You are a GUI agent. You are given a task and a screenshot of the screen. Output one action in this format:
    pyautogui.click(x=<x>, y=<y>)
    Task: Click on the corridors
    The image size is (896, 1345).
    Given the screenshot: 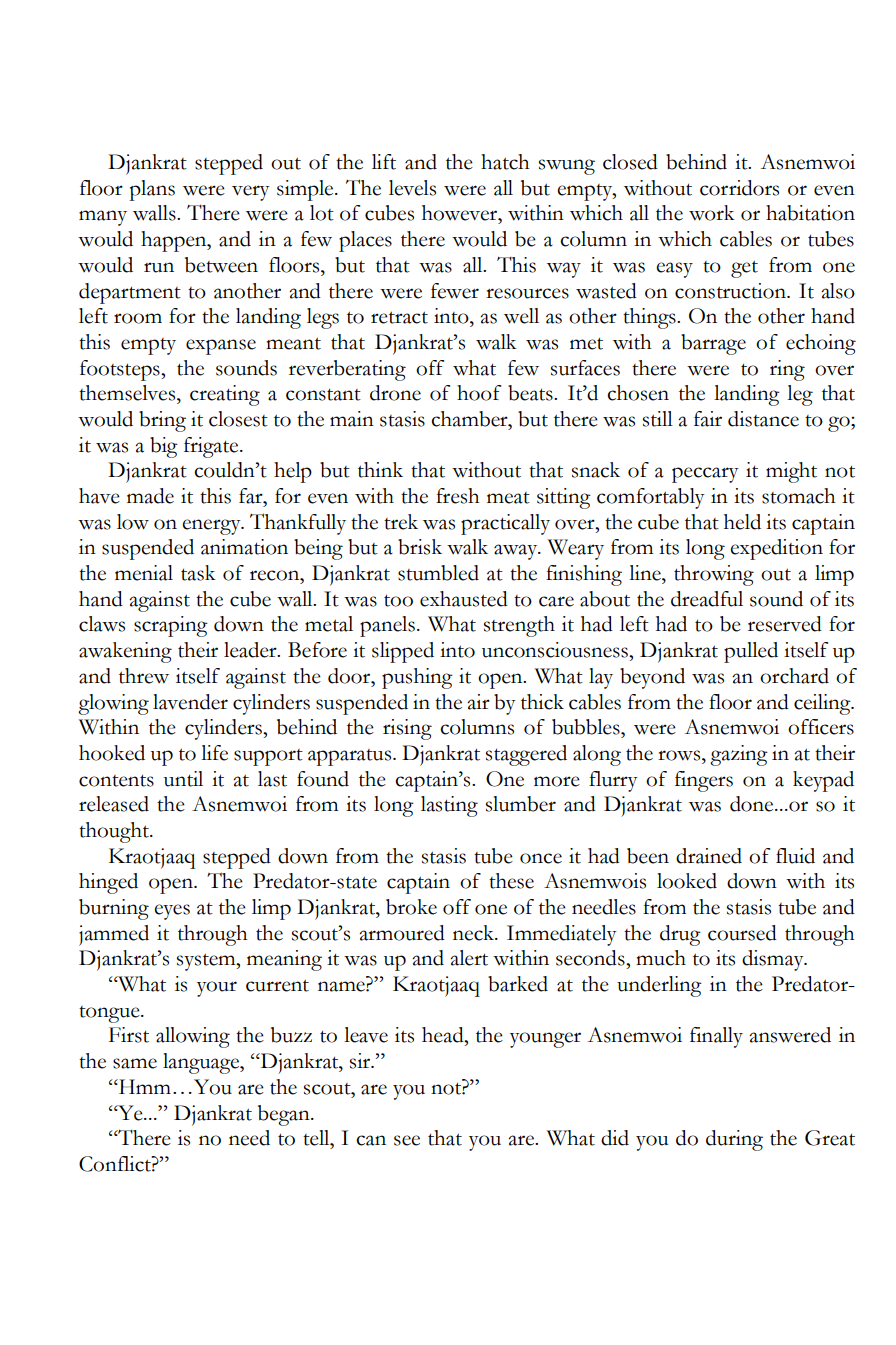 What is the action you would take?
    pyautogui.click(x=739, y=188)
